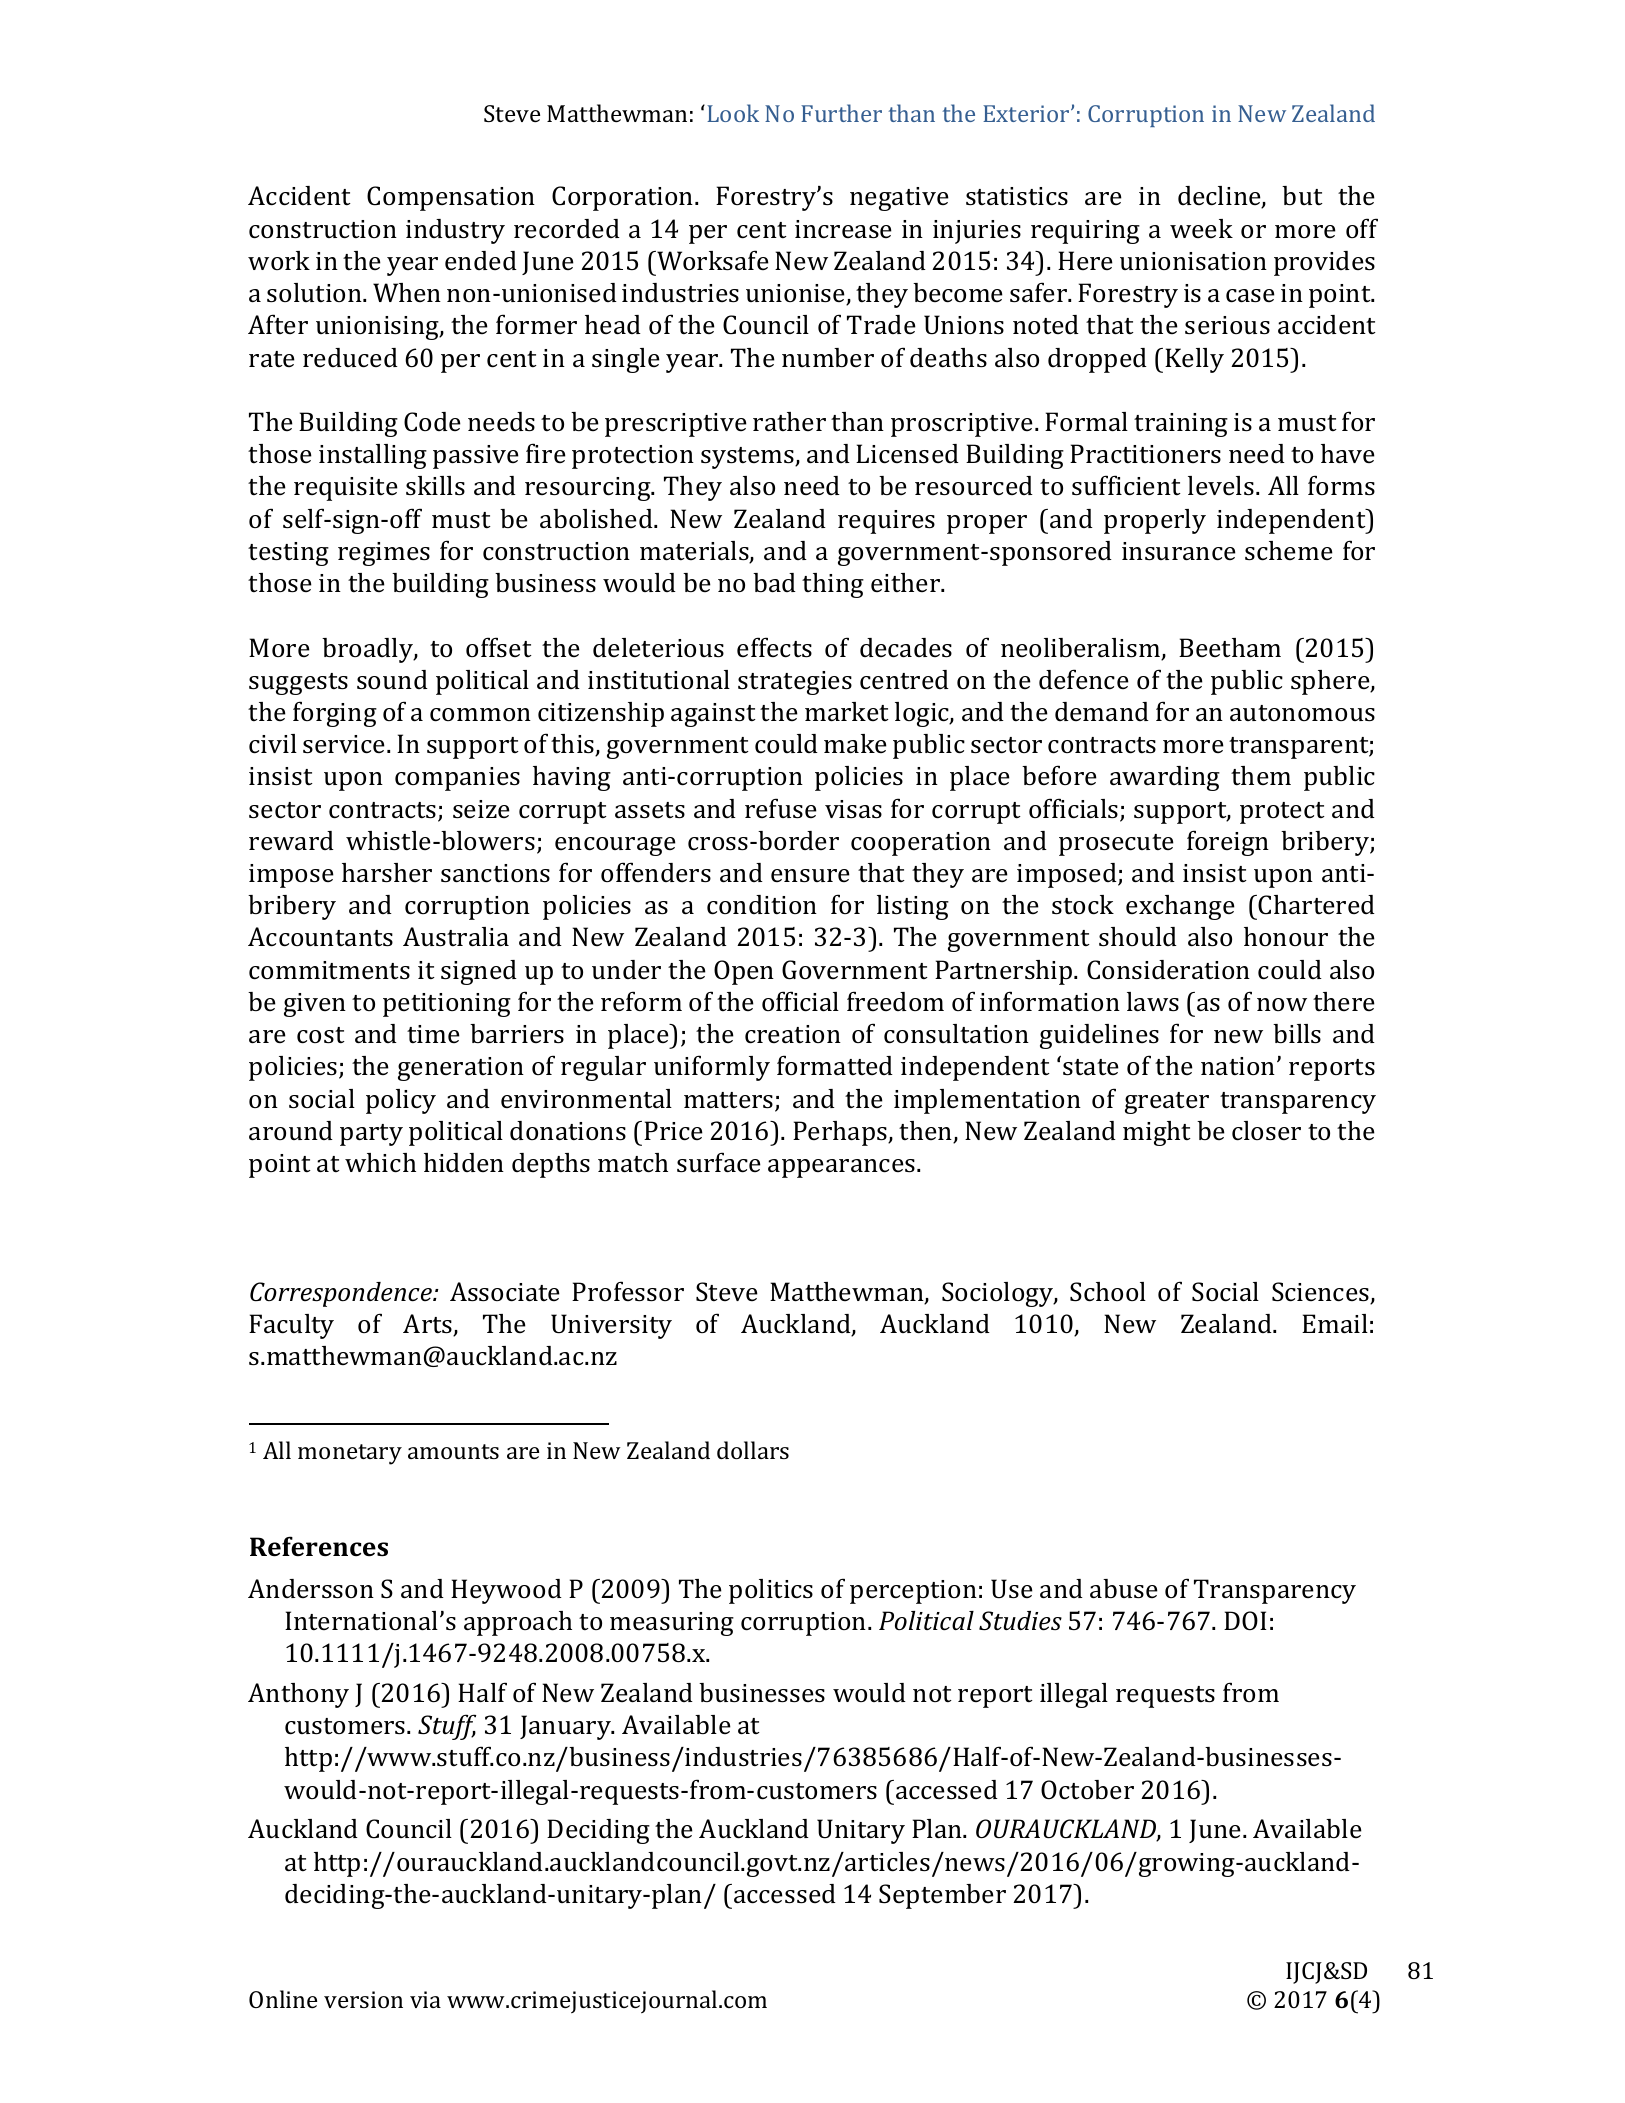 The image size is (1625, 2103). What do you see at coordinates (425, 1999) in the screenshot?
I see `via` at bounding box center [425, 1999].
